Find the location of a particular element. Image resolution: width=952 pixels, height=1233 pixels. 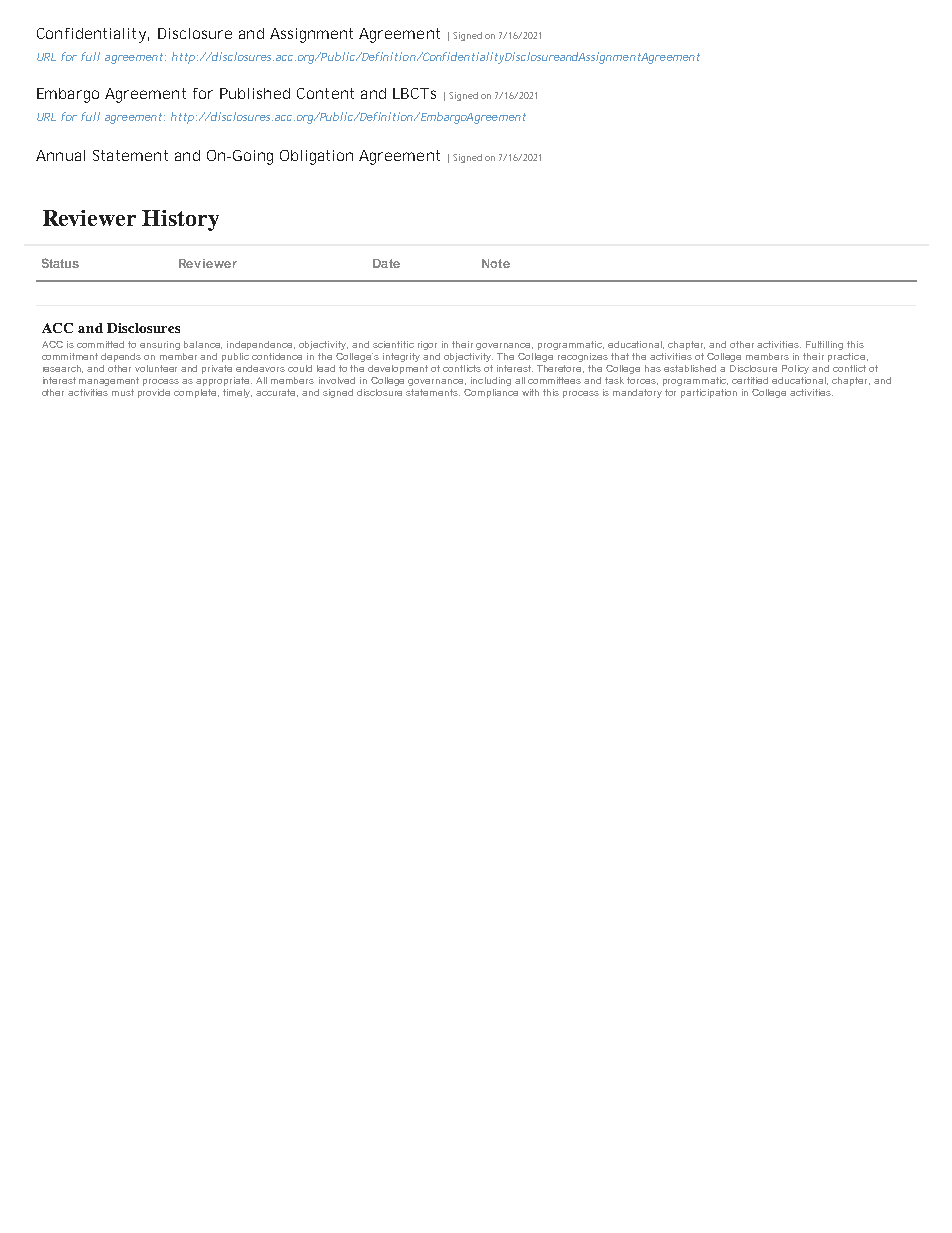

Published is located at coordinates (255, 93).
